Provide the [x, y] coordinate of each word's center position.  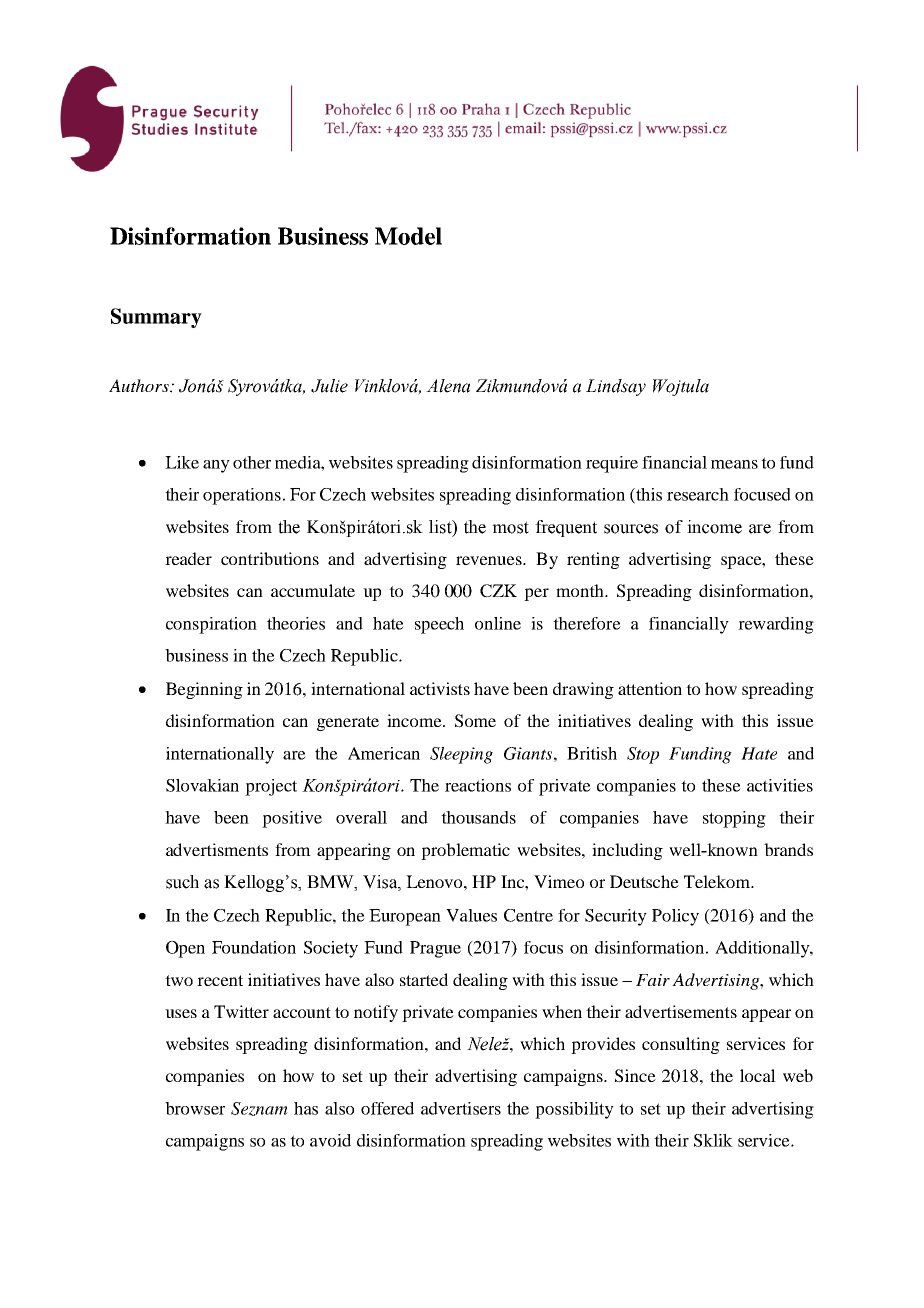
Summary [156, 318]
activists [440, 688]
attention [650, 688]
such [182, 882]
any [216, 466]
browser [195, 1108]
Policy [675, 917]
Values [471, 915]
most [510, 527]
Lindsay [616, 387]
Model [408, 236]
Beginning [204, 690]
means [734, 464]
